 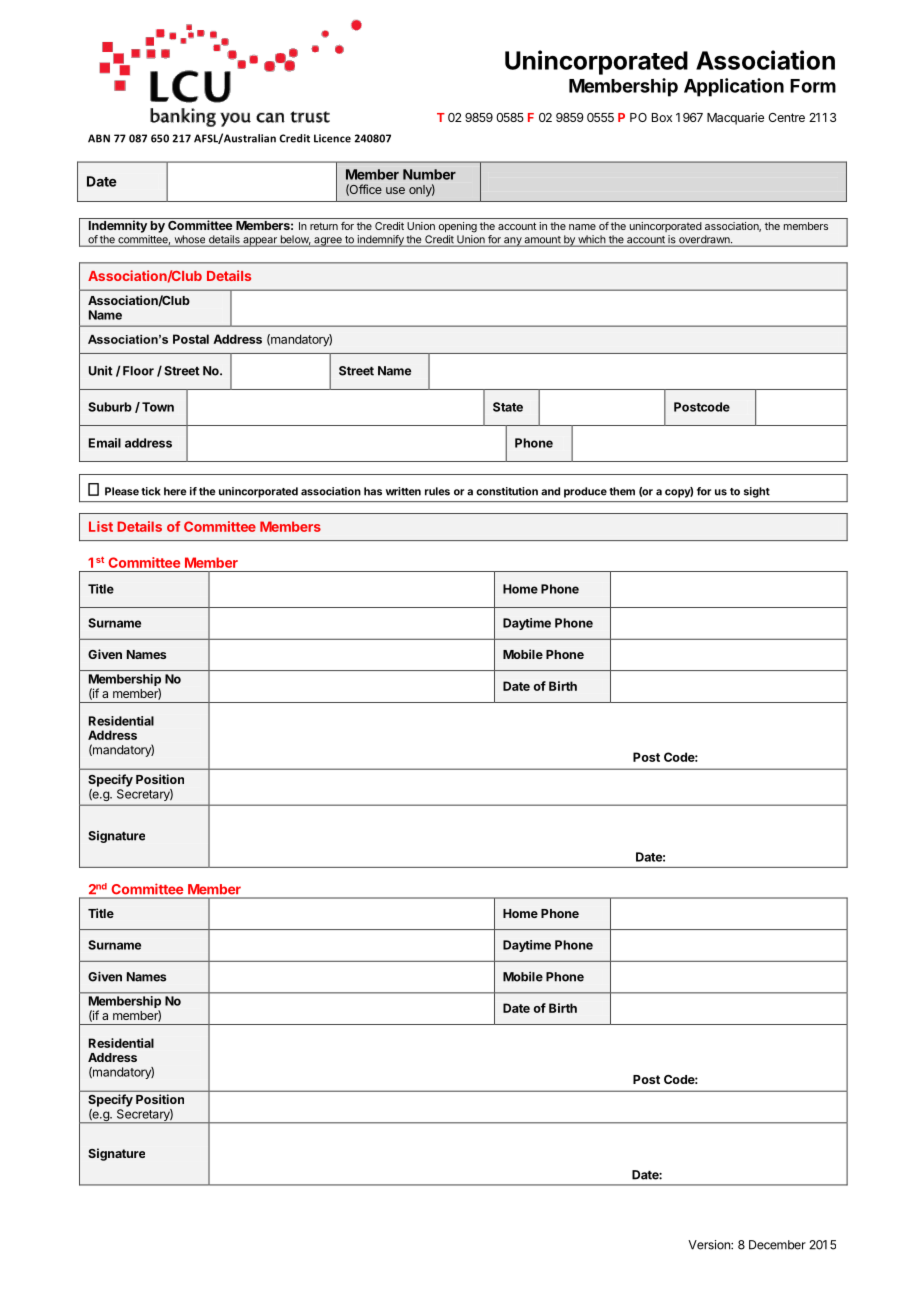 What do you see at coordinates (757, 492) in the screenshot?
I see `sight` at bounding box center [757, 492].
